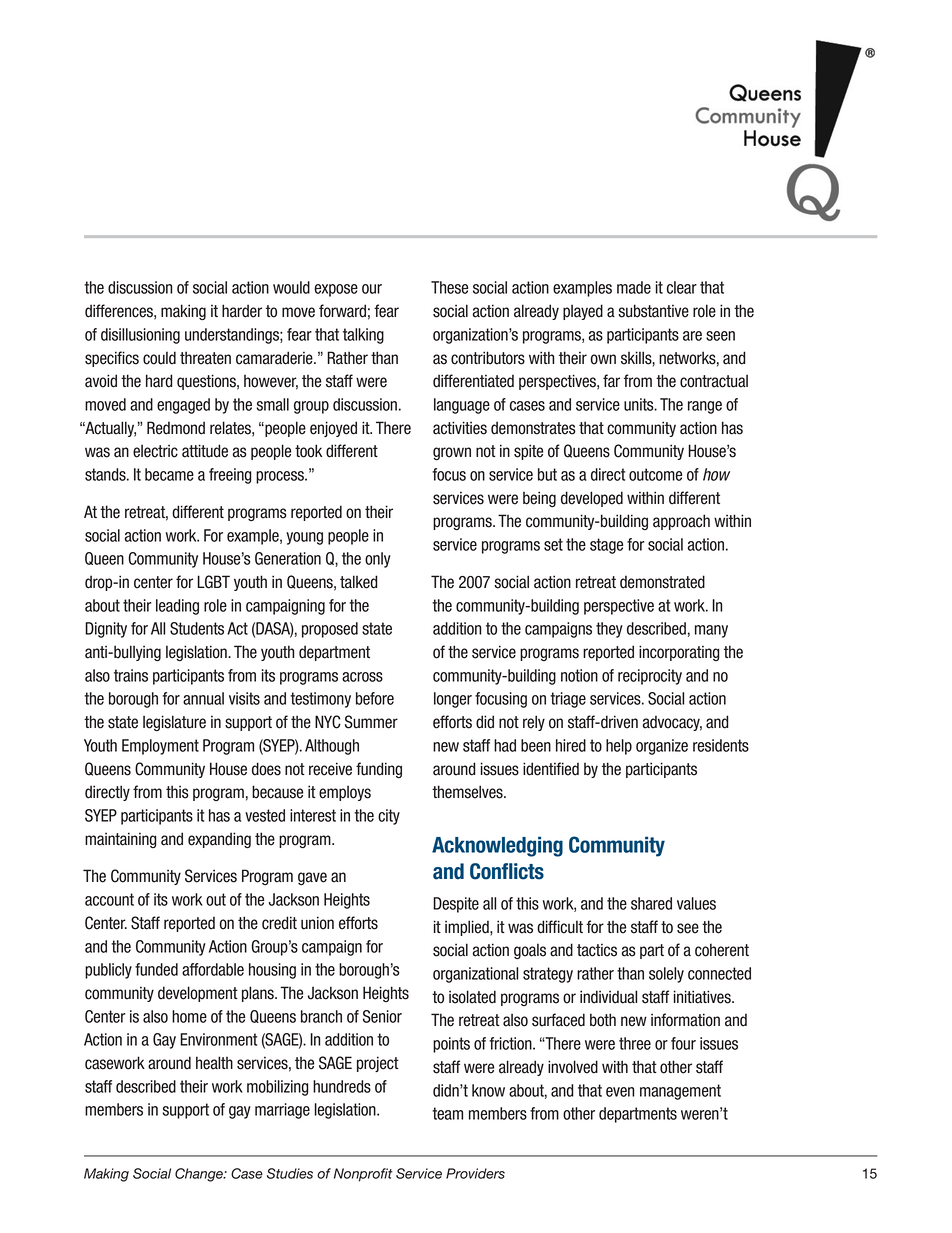 The height and width of the screenshot is (1233, 952). Describe the element at coordinates (169, 474) in the screenshot. I see `became` at that location.
